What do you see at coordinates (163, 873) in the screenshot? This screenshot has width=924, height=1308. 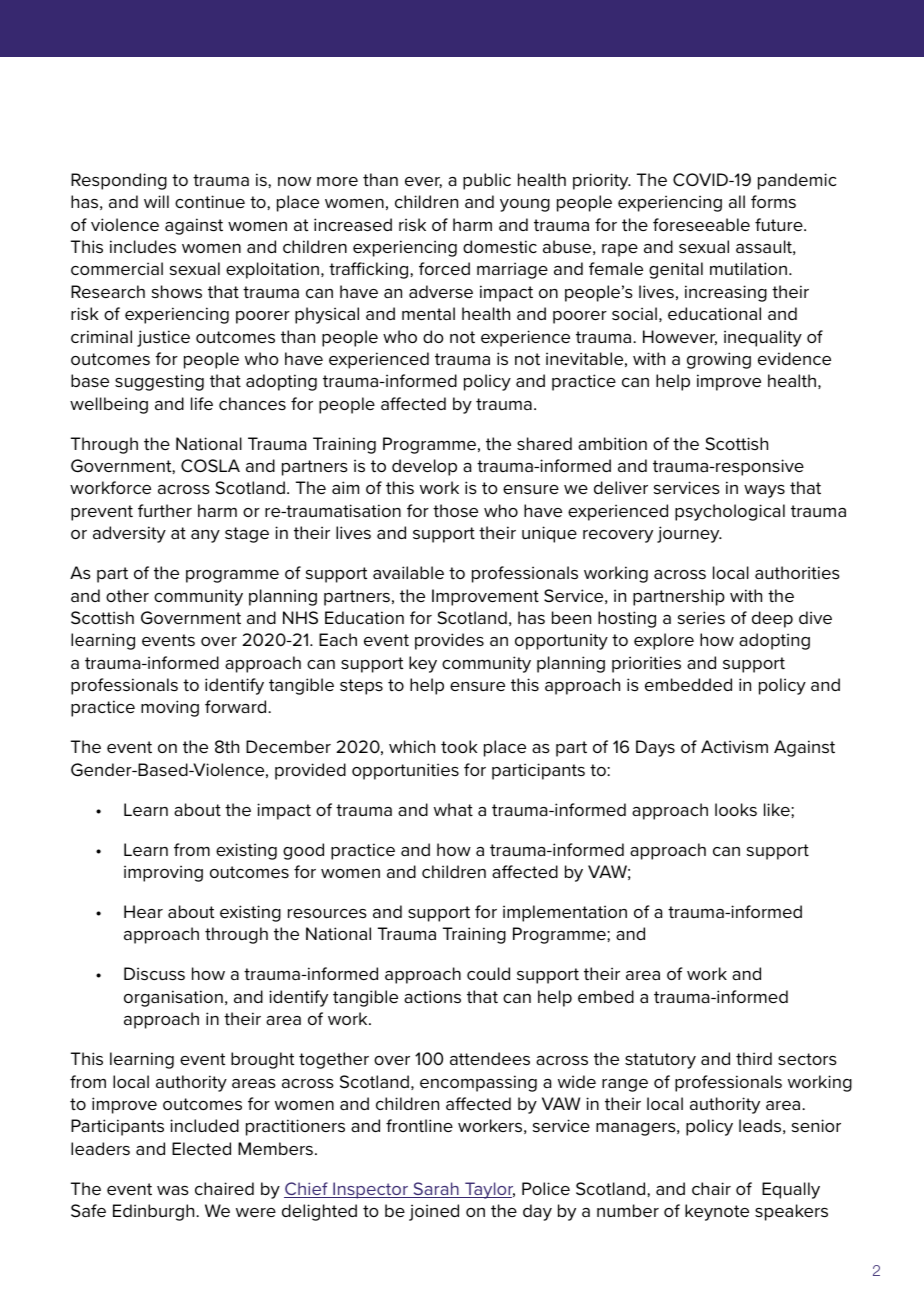 I see `improving` at bounding box center [163, 873].
